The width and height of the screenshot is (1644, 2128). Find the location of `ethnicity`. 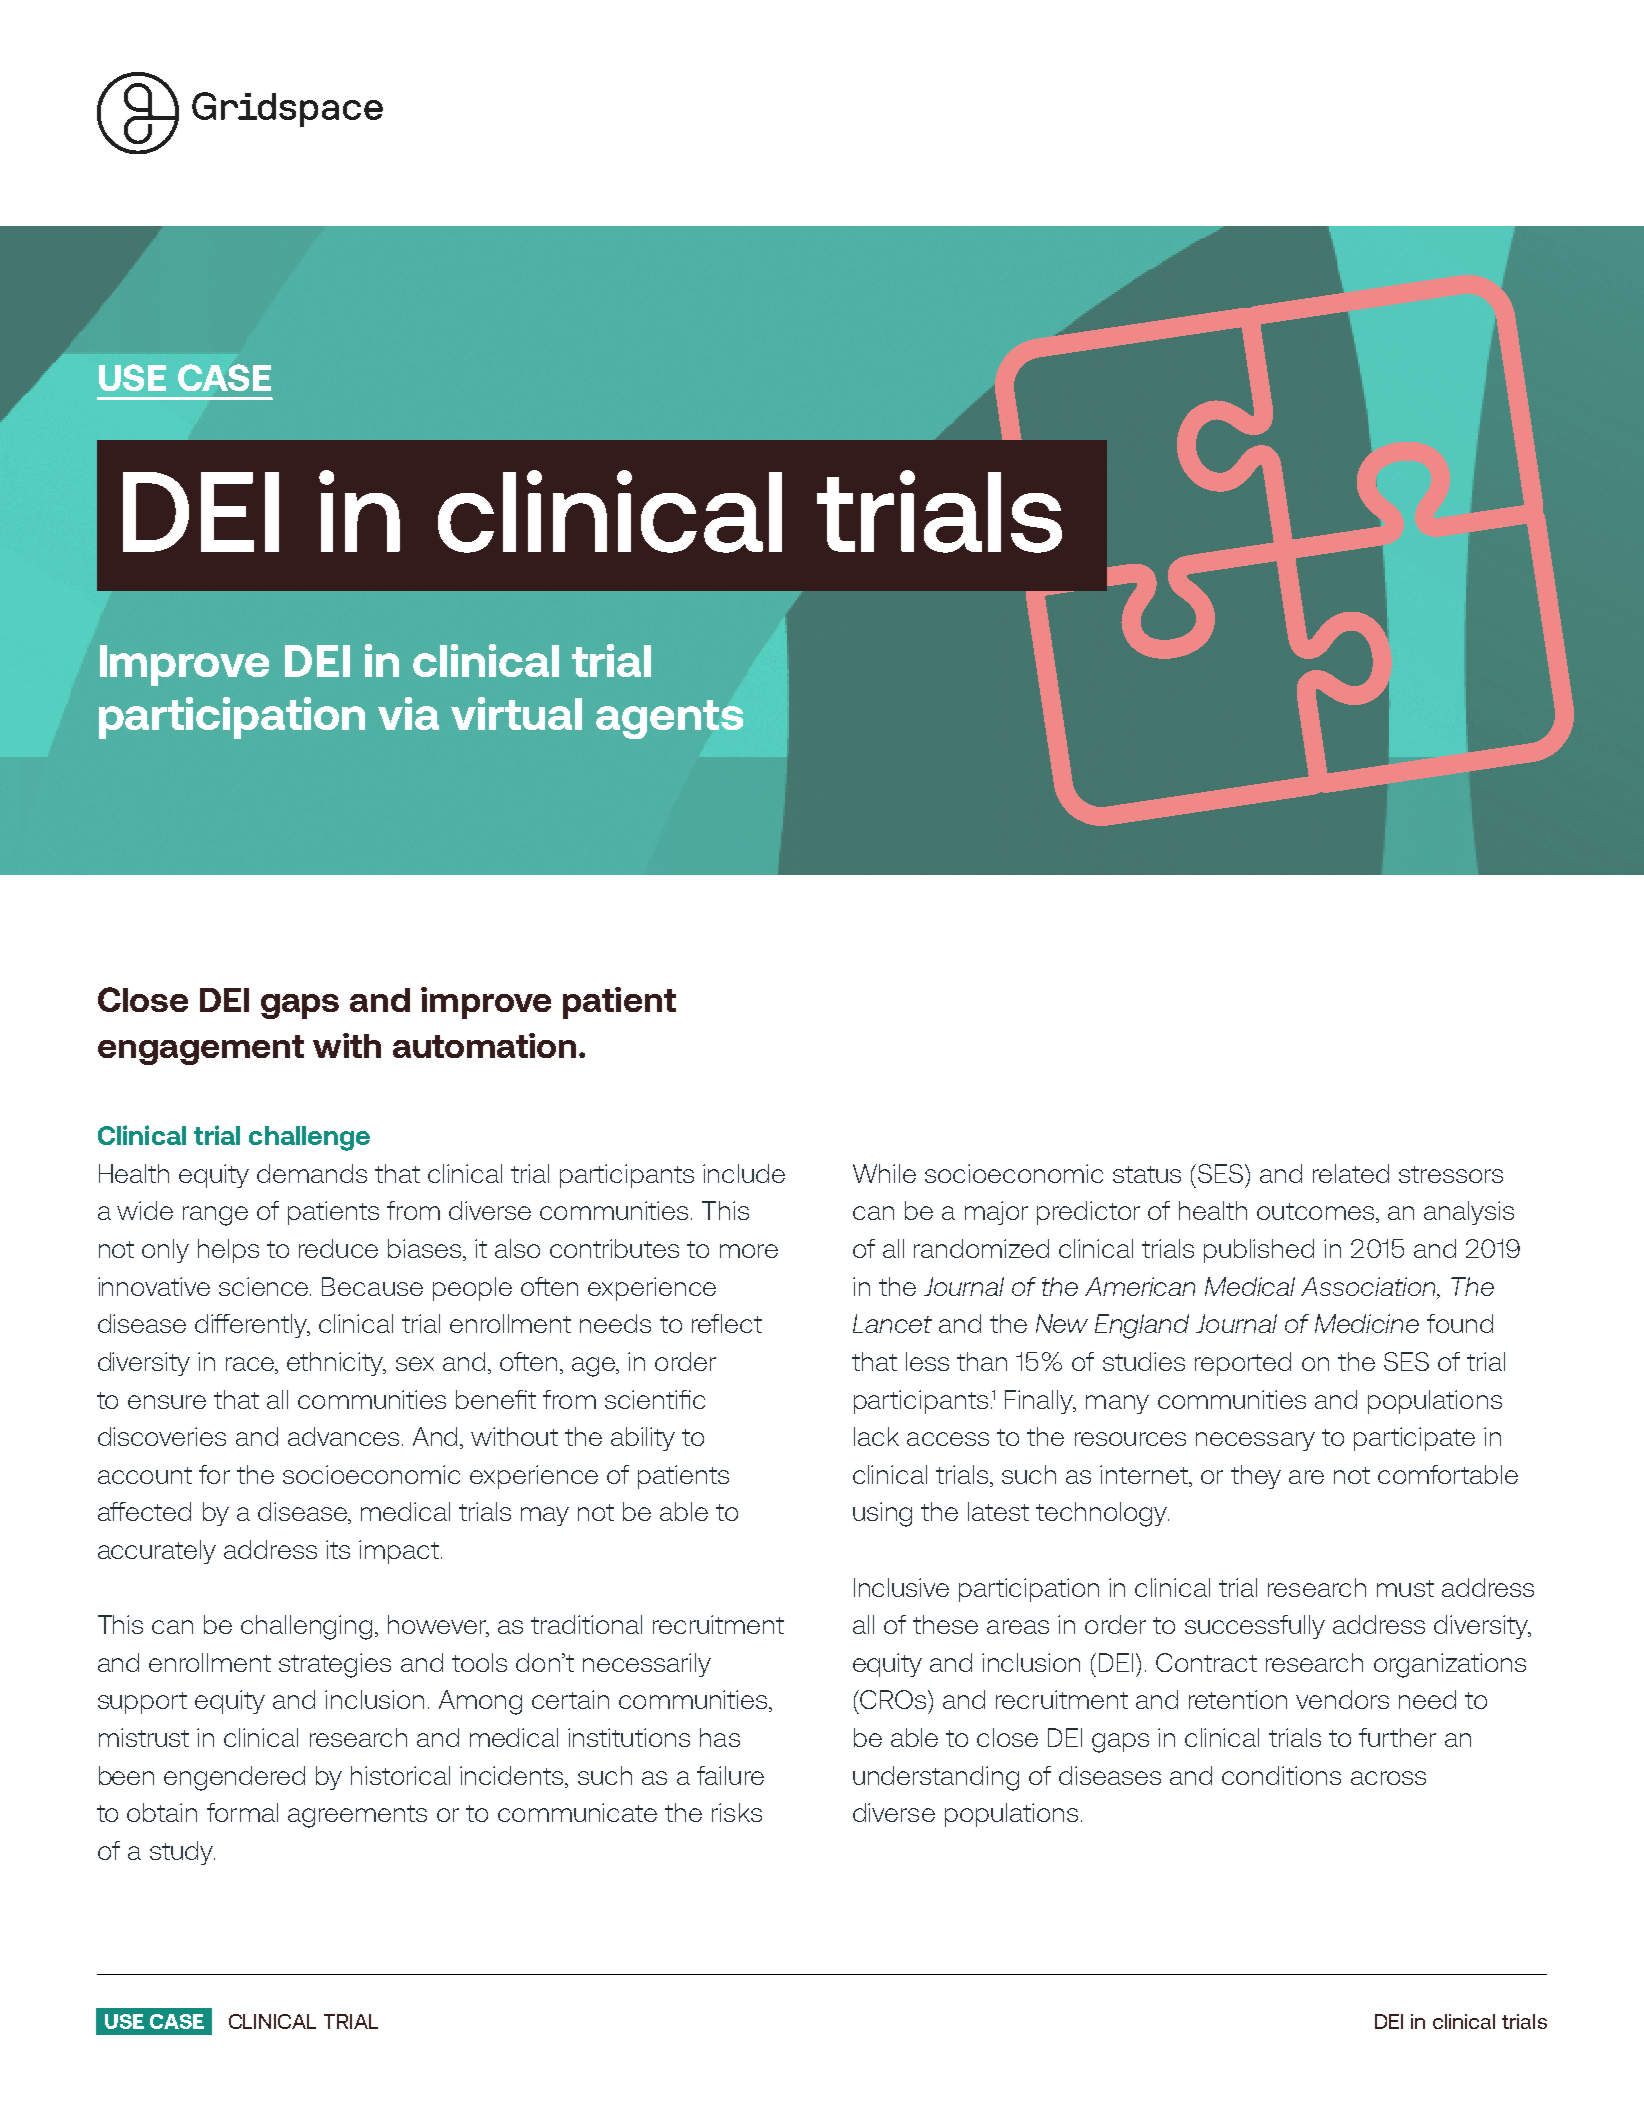

ethnicity is located at coordinates (336, 1364).
